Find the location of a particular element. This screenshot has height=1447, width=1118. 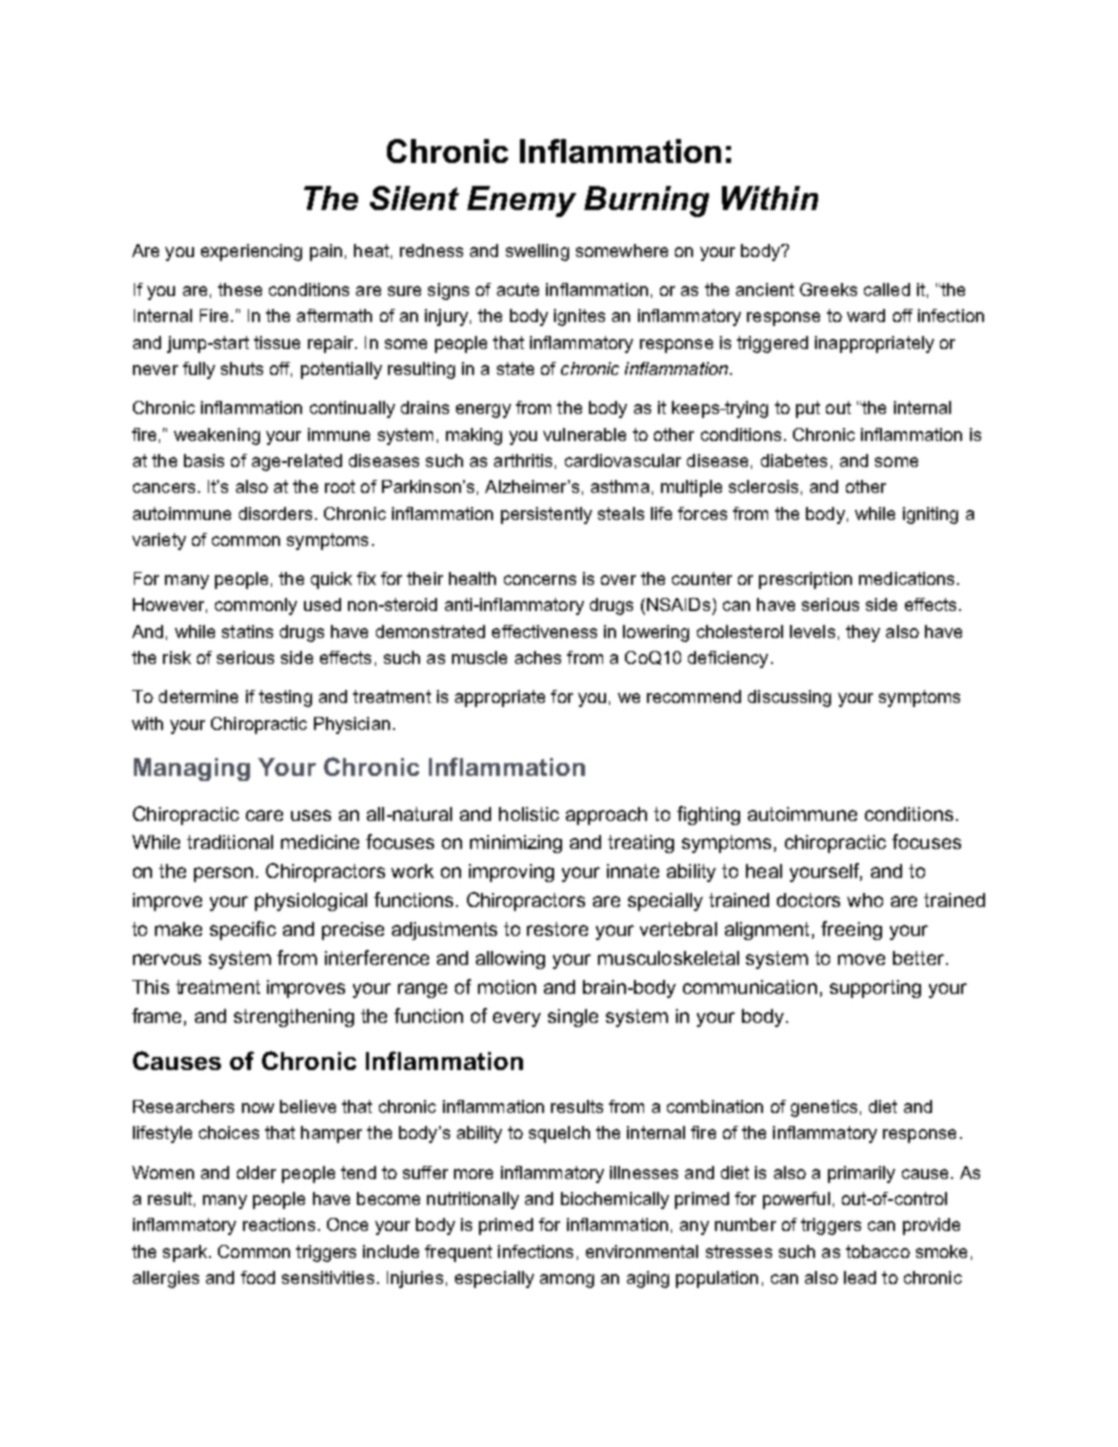

experiencing is located at coordinates (251, 252).
